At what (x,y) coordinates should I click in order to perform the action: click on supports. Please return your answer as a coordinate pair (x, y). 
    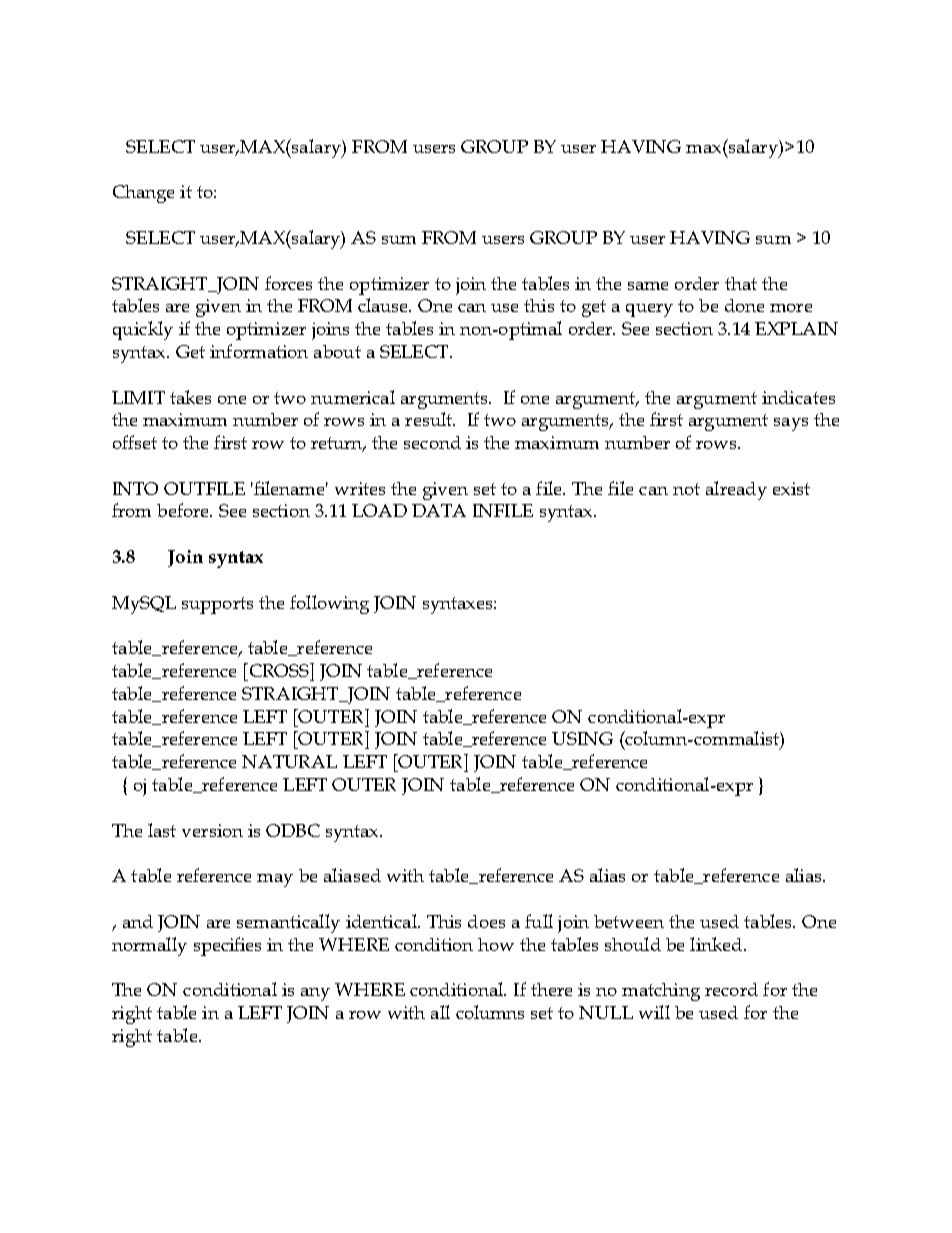
    Looking at the image, I should click on (217, 605).
